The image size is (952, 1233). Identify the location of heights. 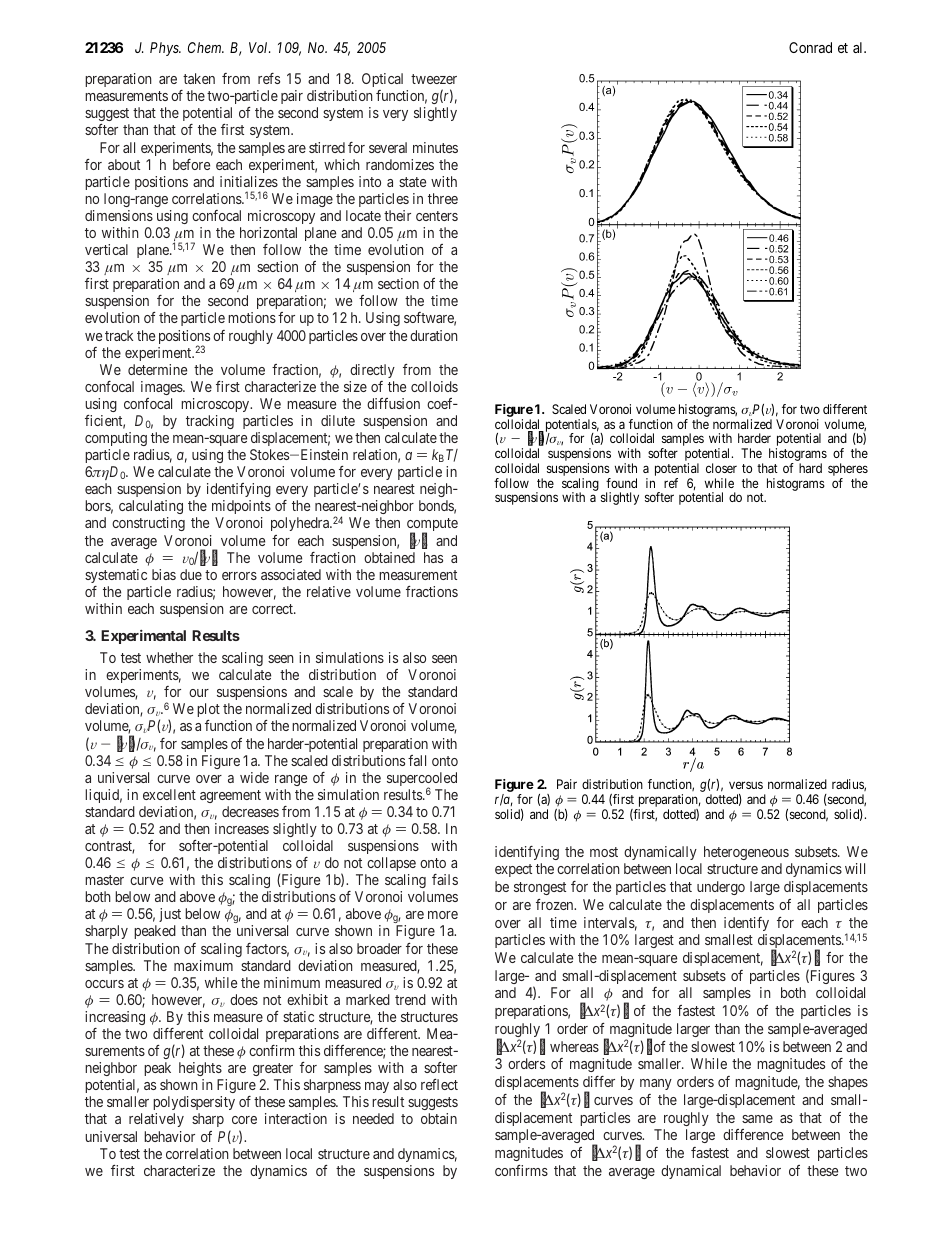
(200, 1069).
